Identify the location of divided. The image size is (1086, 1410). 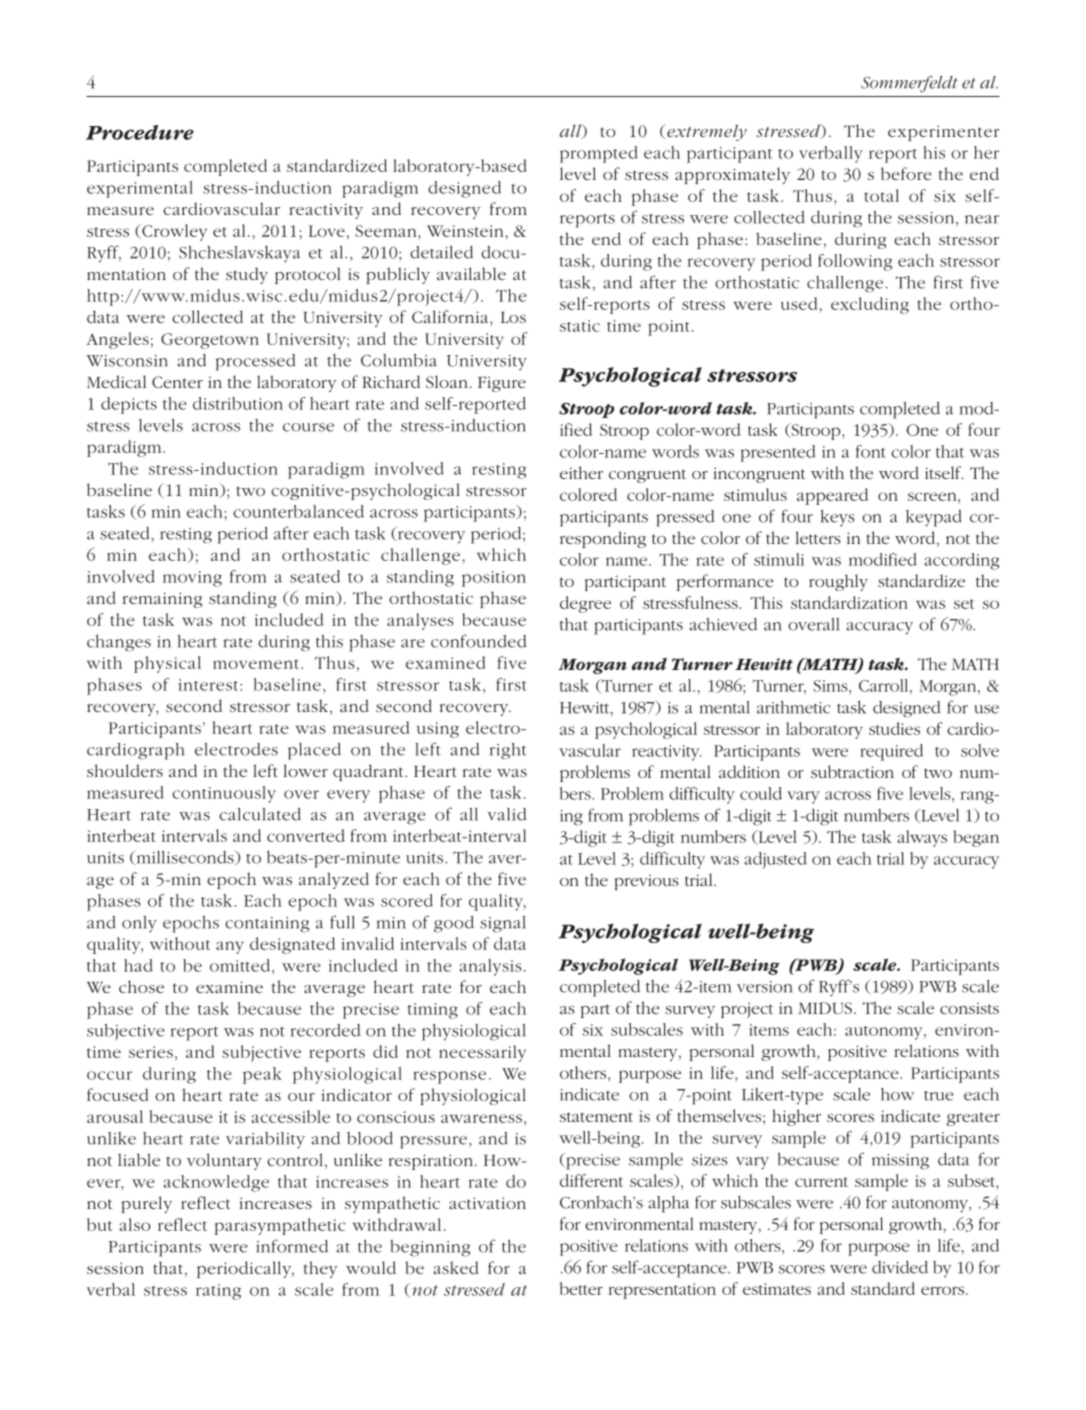
(900, 1267).
